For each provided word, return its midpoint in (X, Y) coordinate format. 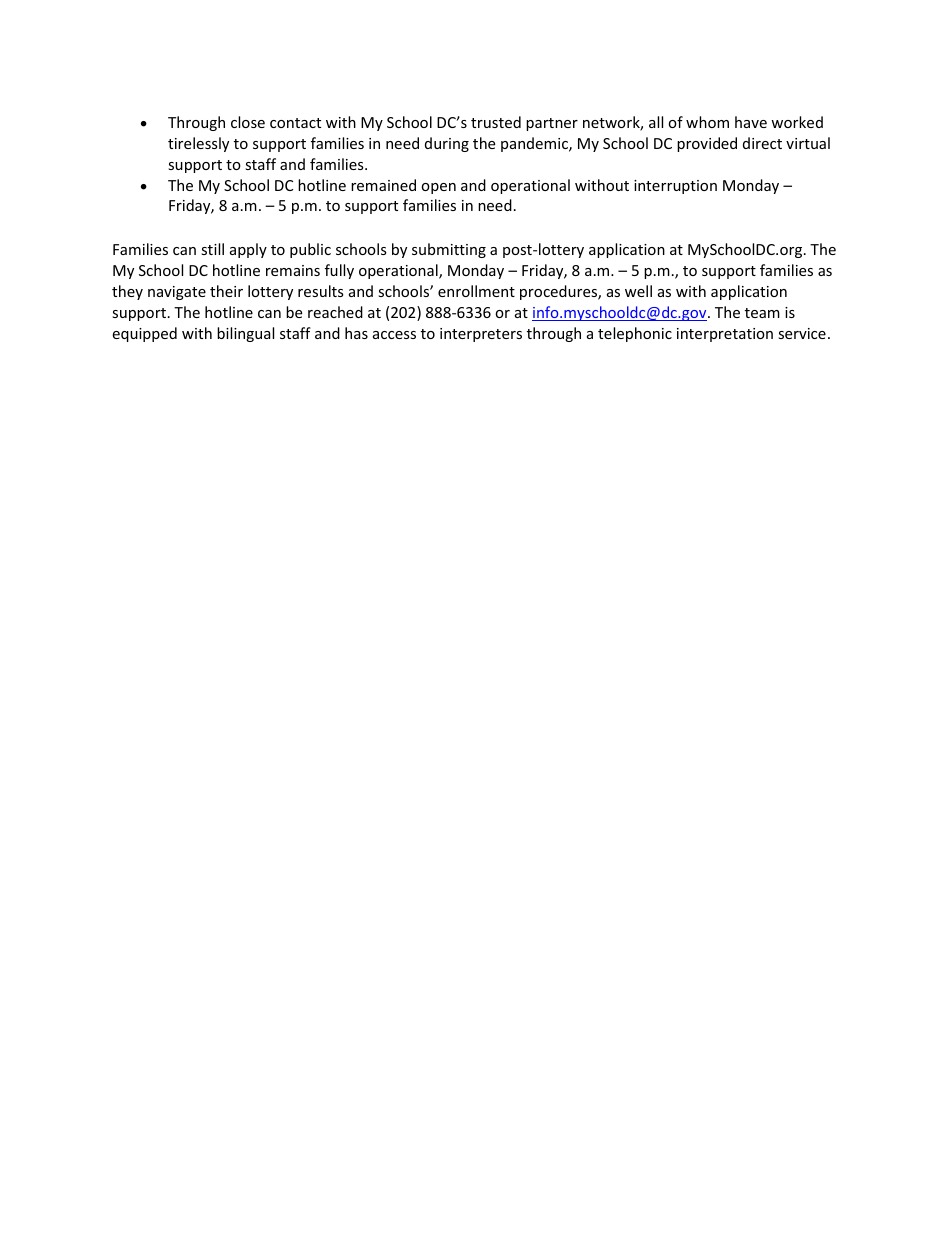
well (638, 291)
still (212, 249)
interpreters (481, 335)
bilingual (245, 334)
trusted (496, 122)
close (248, 122)
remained (383, 185)
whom (707, 122)
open (438, 188)
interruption (675, 187)
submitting (449, 250)
